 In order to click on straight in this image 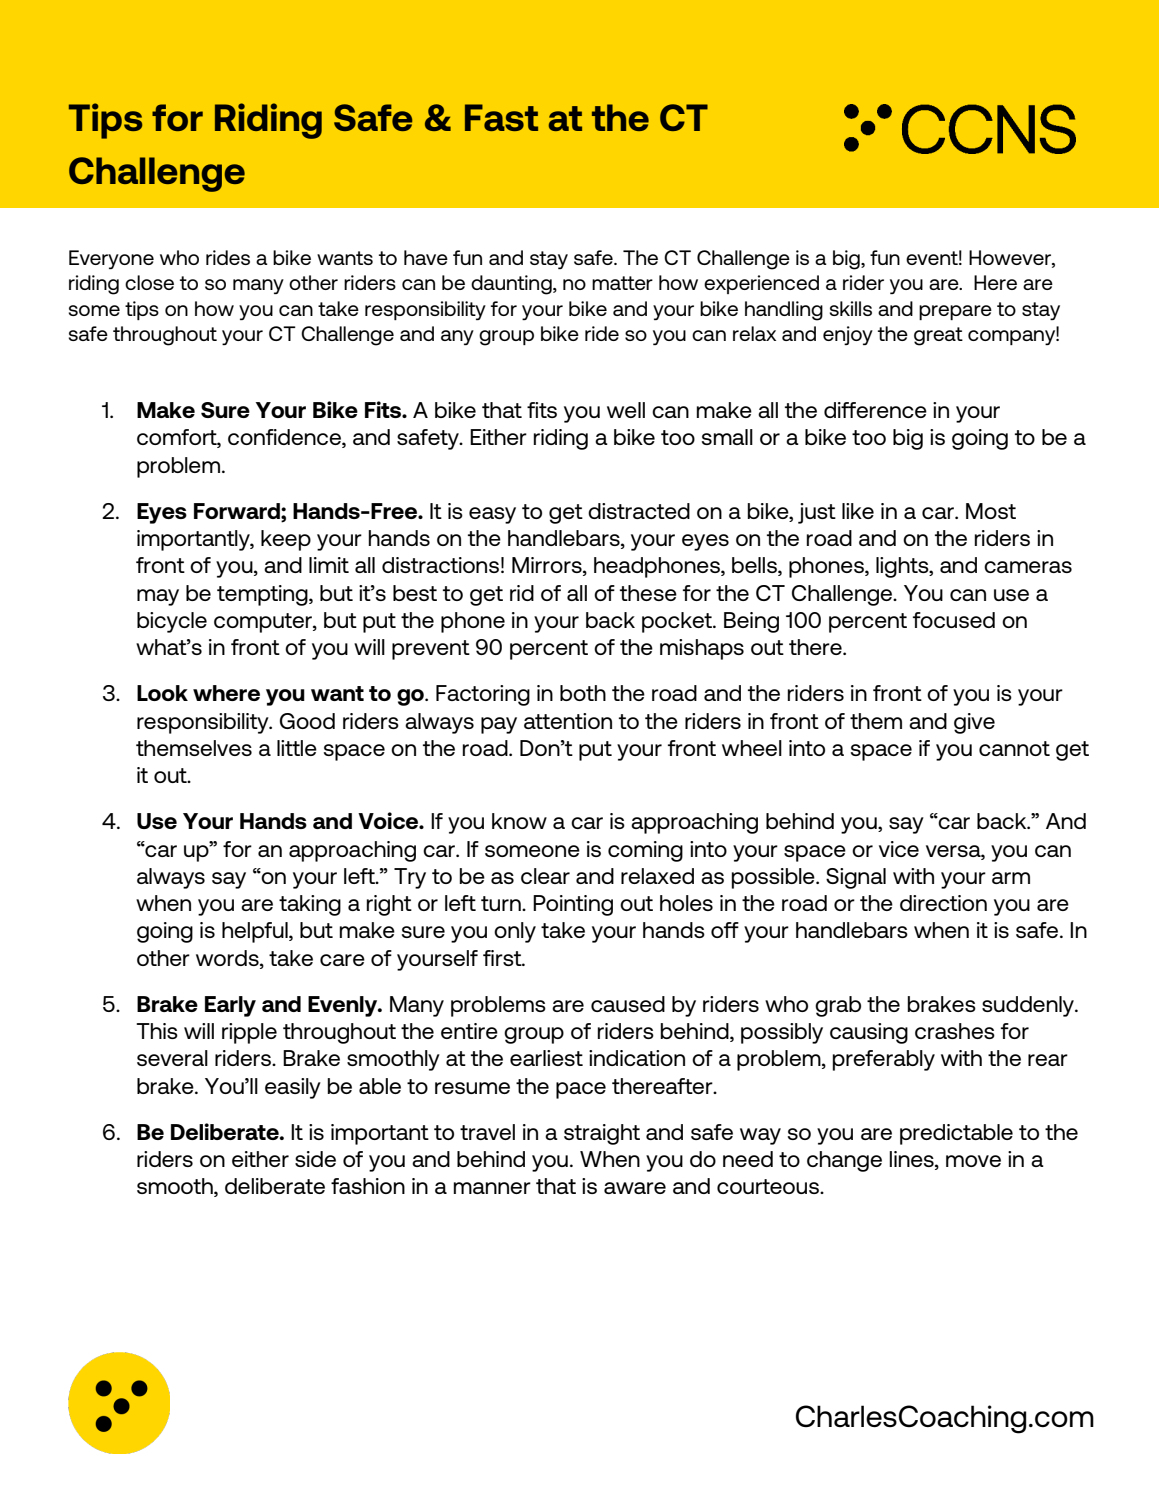, I will do `click(602, 1134)`.
